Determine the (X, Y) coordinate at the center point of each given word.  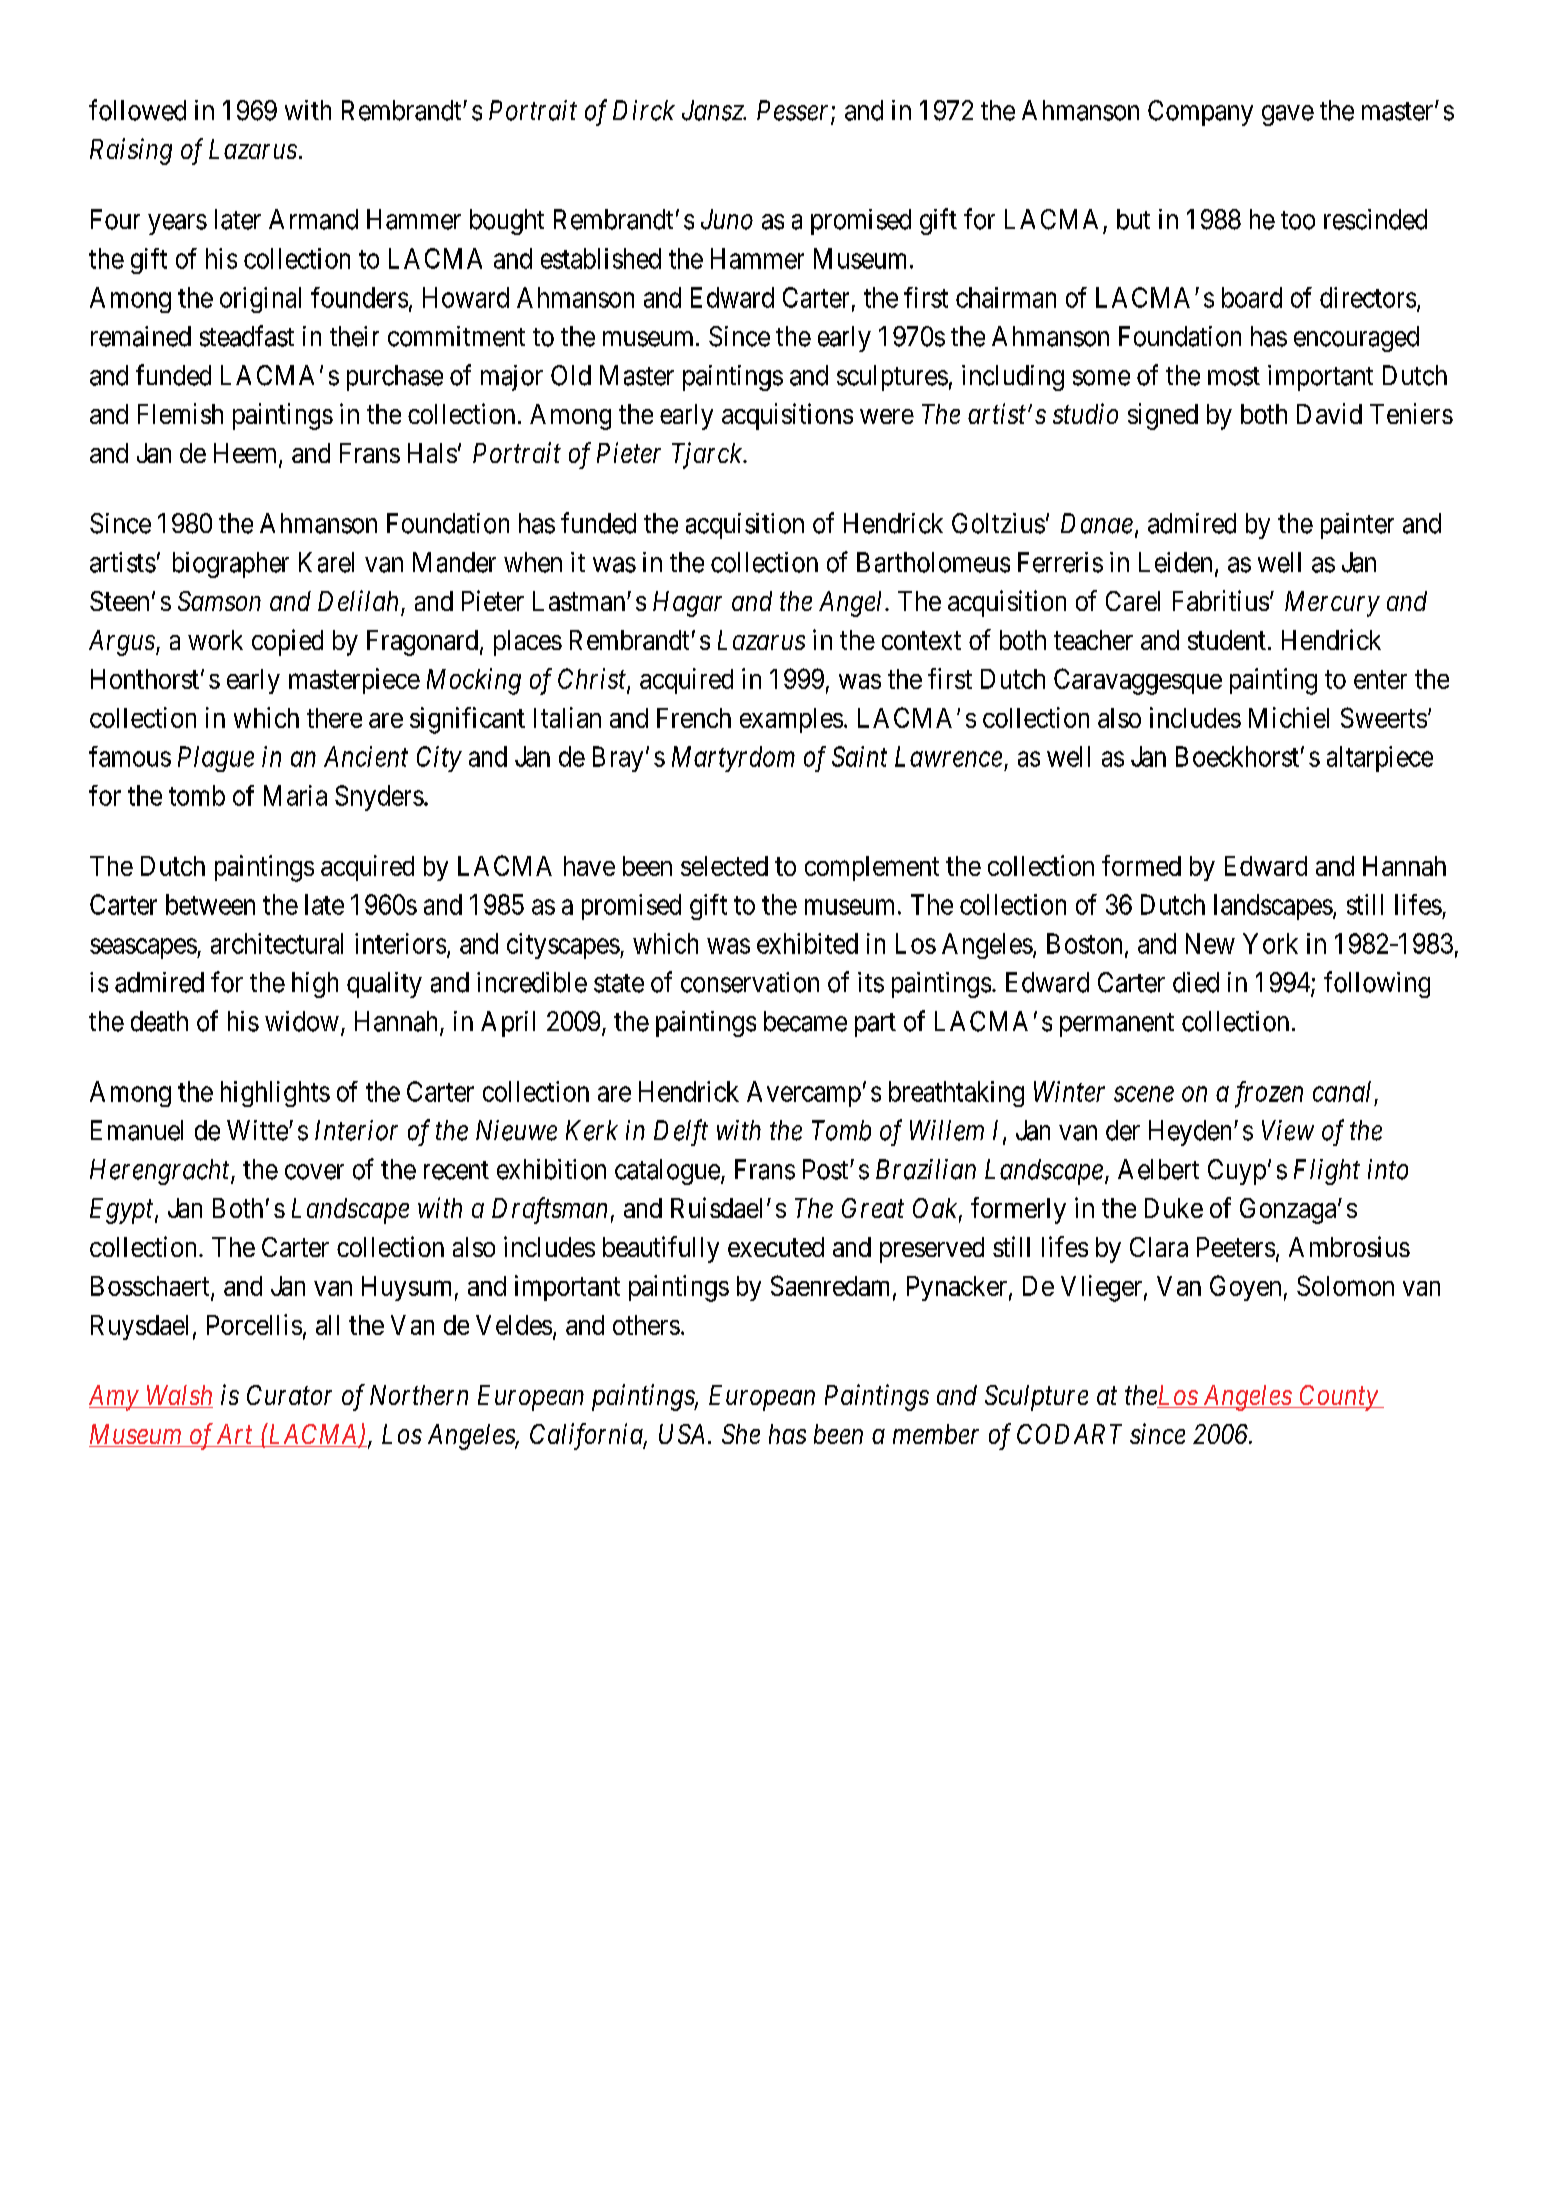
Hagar (687, 604)
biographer (231, 565)
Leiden (1175, 562)
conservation (750, 982)
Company (1200, 113)
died (1196, 982)
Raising (131, 152)
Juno (727, 219)
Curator (289, 1395)
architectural (277, 943)
